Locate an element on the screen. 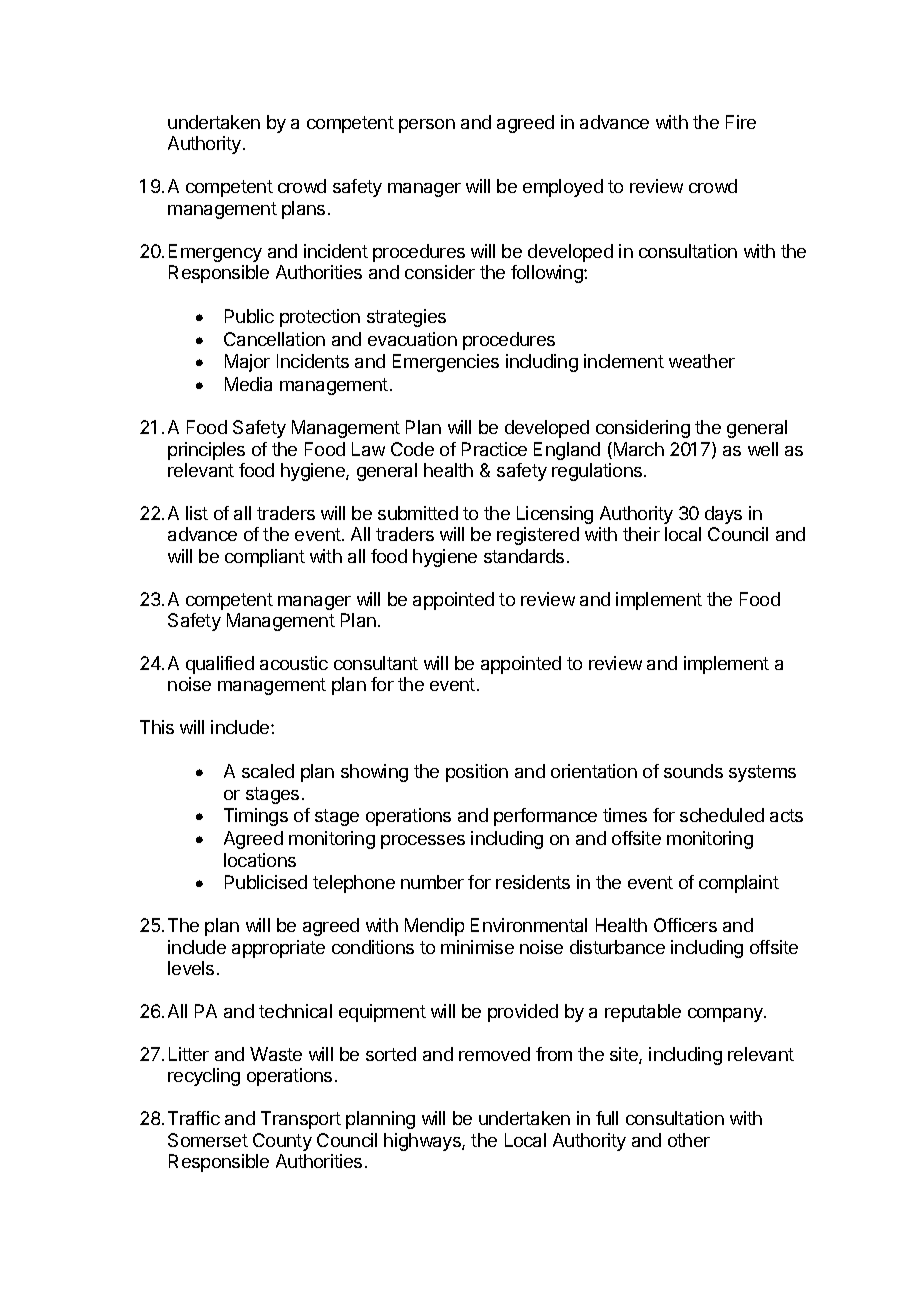 The image size is (924, 1308). their is located at coordinates (641, 534).
